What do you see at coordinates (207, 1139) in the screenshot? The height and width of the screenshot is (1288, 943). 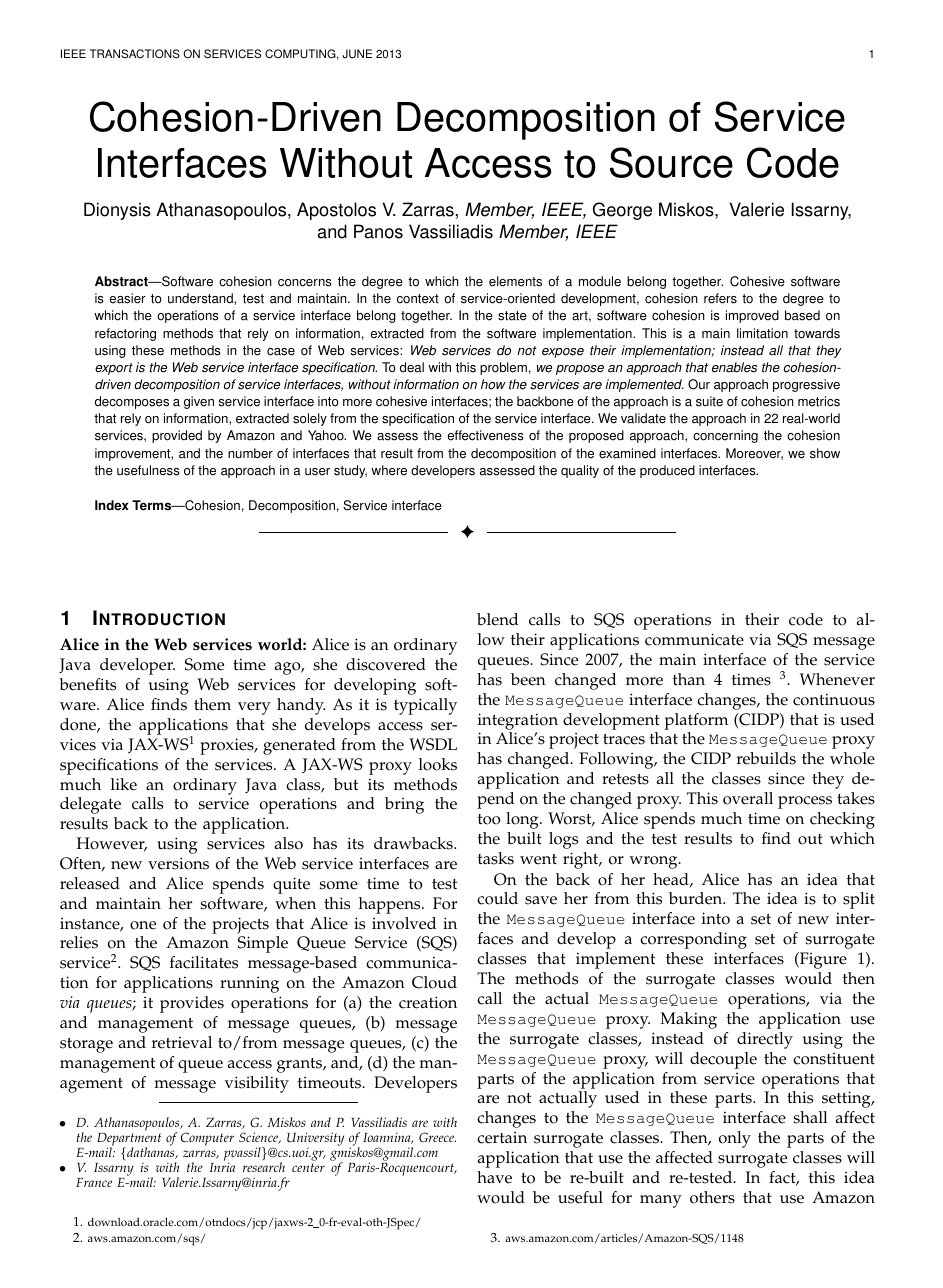 I see `Computer` at bounding box center [207, 1139].
